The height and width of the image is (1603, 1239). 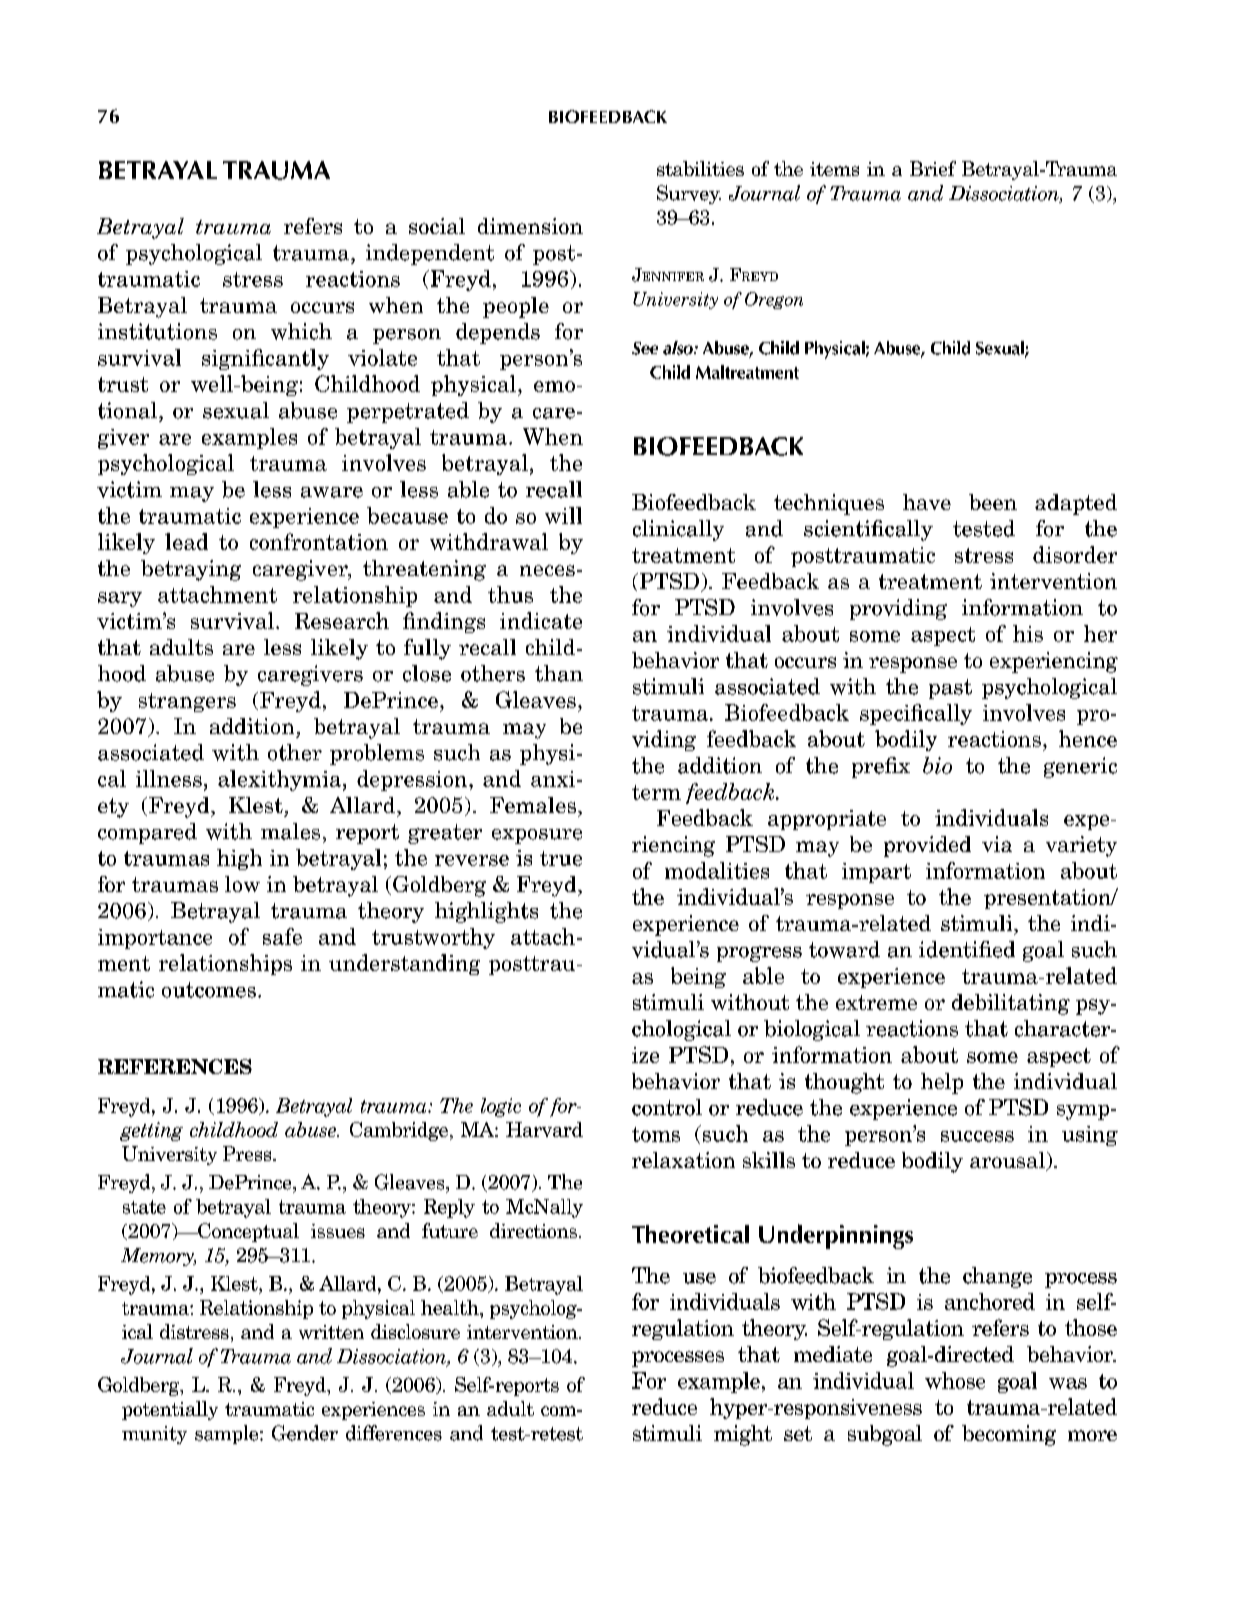 I want to click on via, so click(x=997, y=844).
